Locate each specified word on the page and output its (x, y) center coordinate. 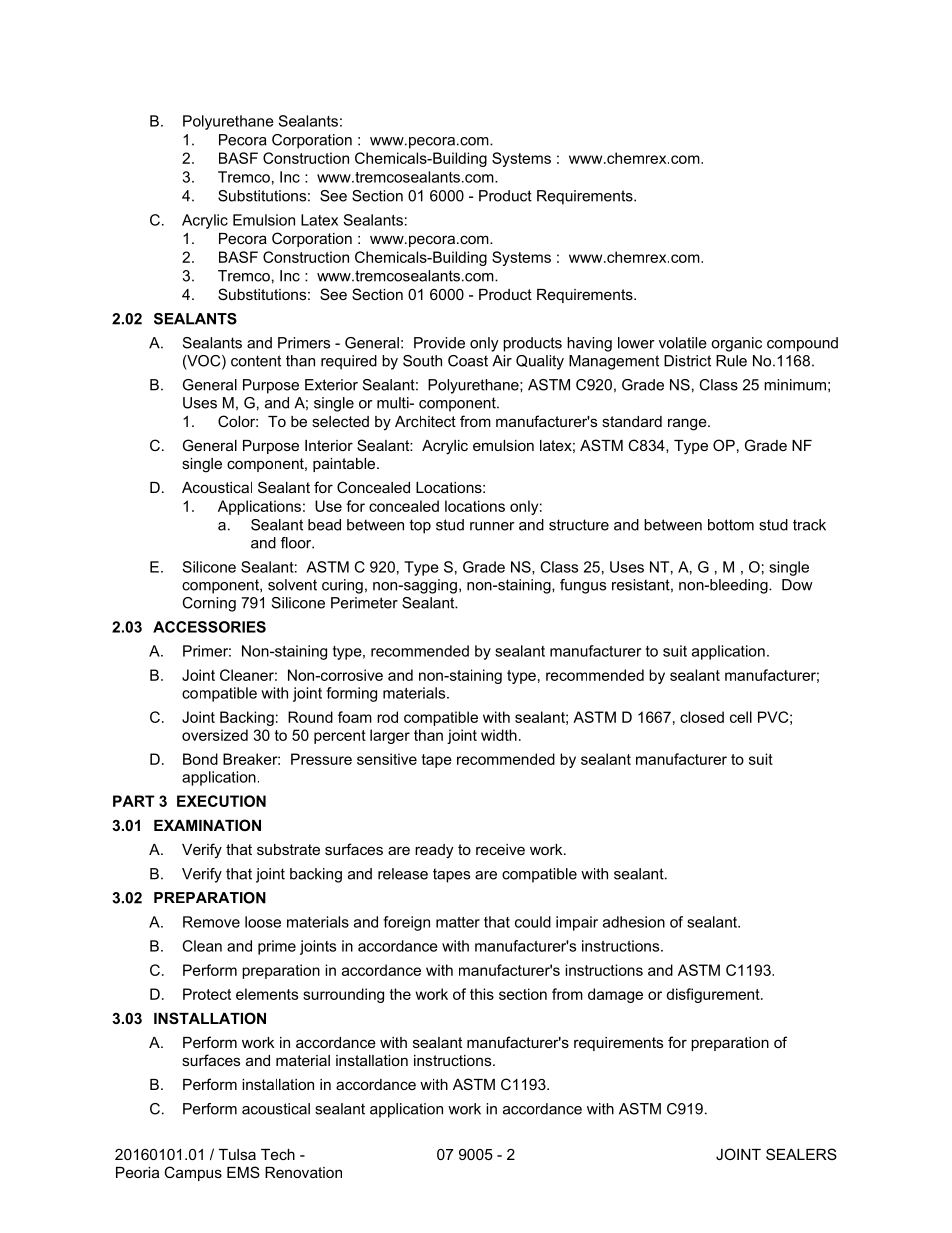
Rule (731, 361)
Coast (468, 361)
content (256, 361)
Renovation (303, 1172)
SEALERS (801, 1154)
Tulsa (237, 1154)
